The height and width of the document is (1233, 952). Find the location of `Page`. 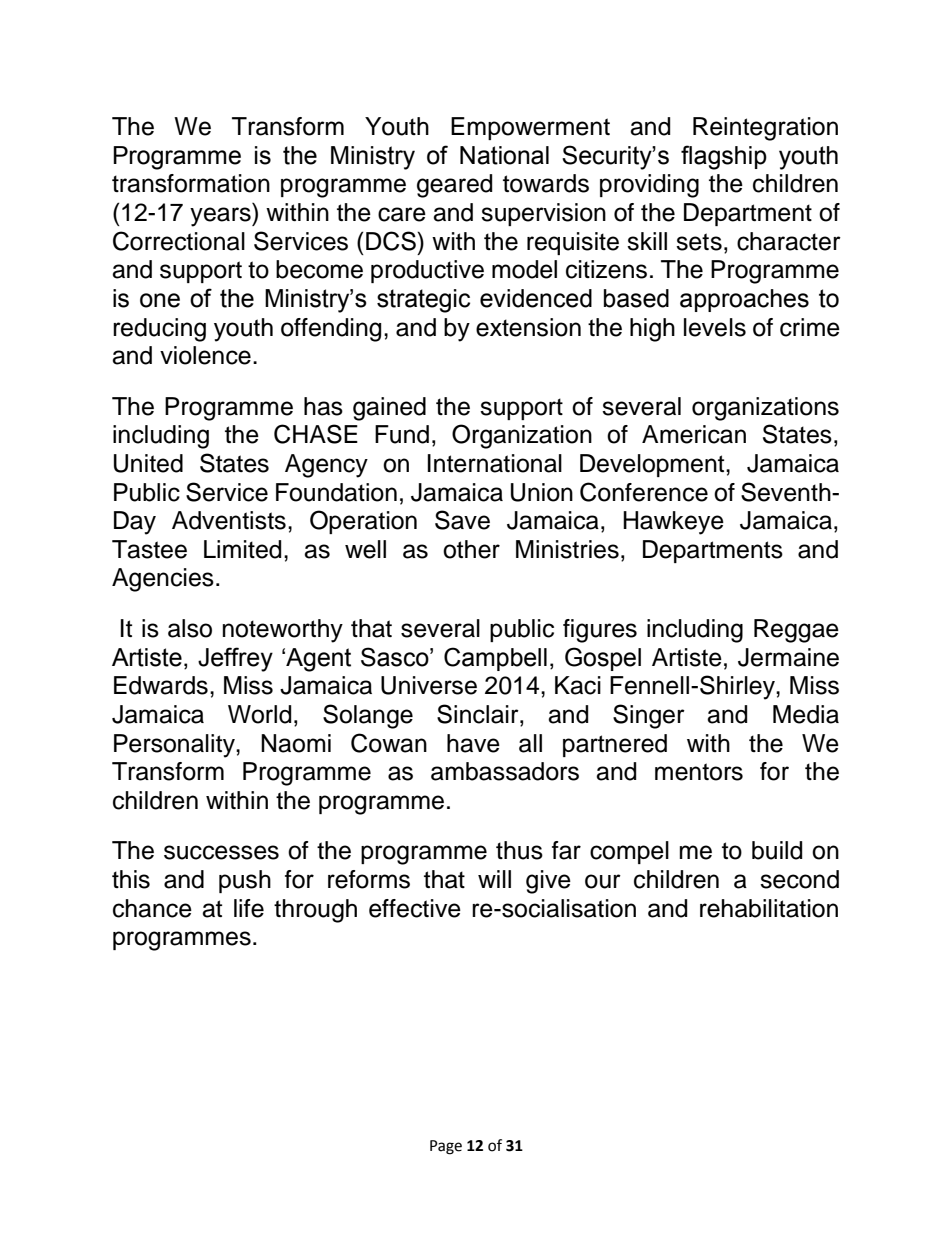

Page is located at coordinates (446, 1147).
